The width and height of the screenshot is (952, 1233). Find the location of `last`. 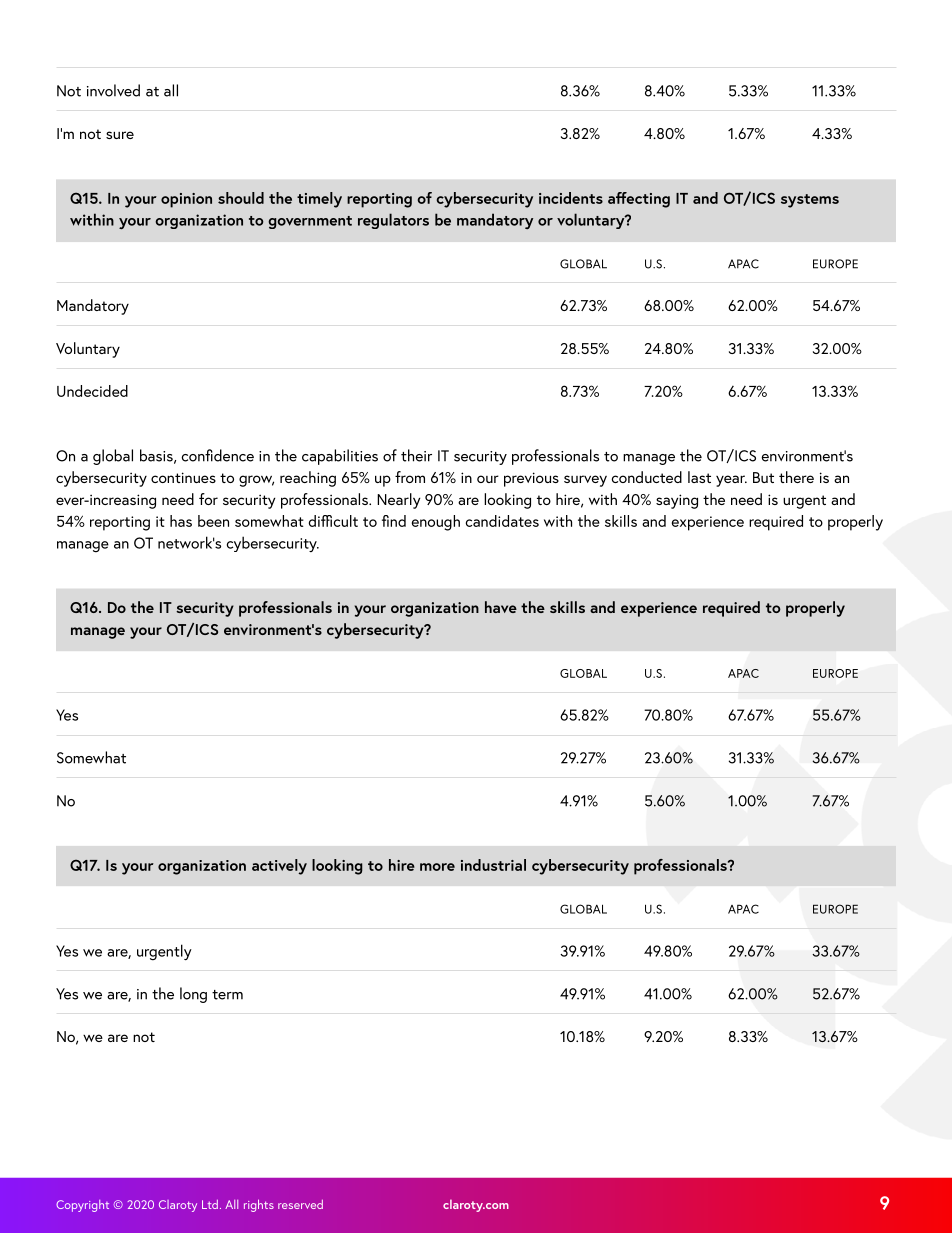

last is located at coordinates (699, 477).
